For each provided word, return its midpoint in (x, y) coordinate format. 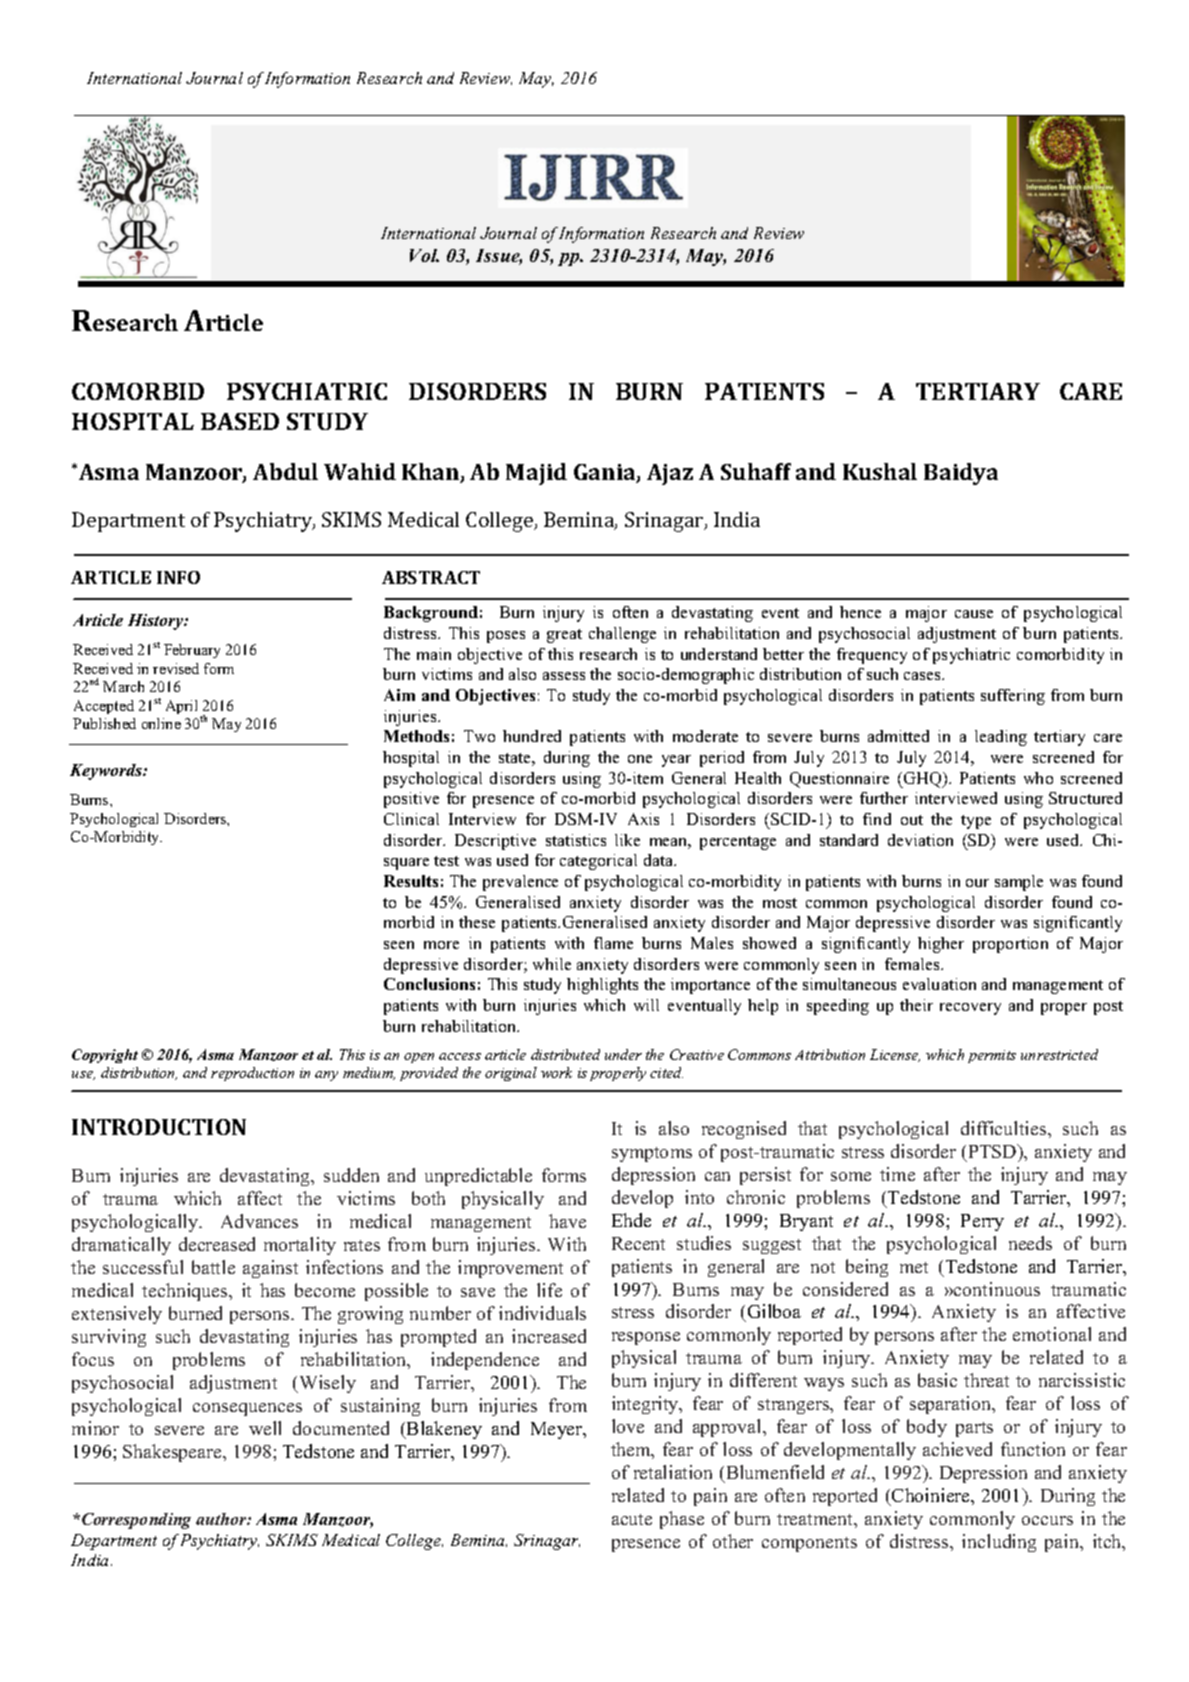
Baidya (961, 474)
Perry (982, 1222)
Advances (259, 1221)
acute (632, 1519)
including (999, 1543)
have (567, 1221)
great (564, 636)
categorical (598, 862)
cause (974, 614)
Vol (424, 255)
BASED (240, 421)
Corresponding (136, 1521)
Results (411, 881)
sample (1019, 883)
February (192, 651)
